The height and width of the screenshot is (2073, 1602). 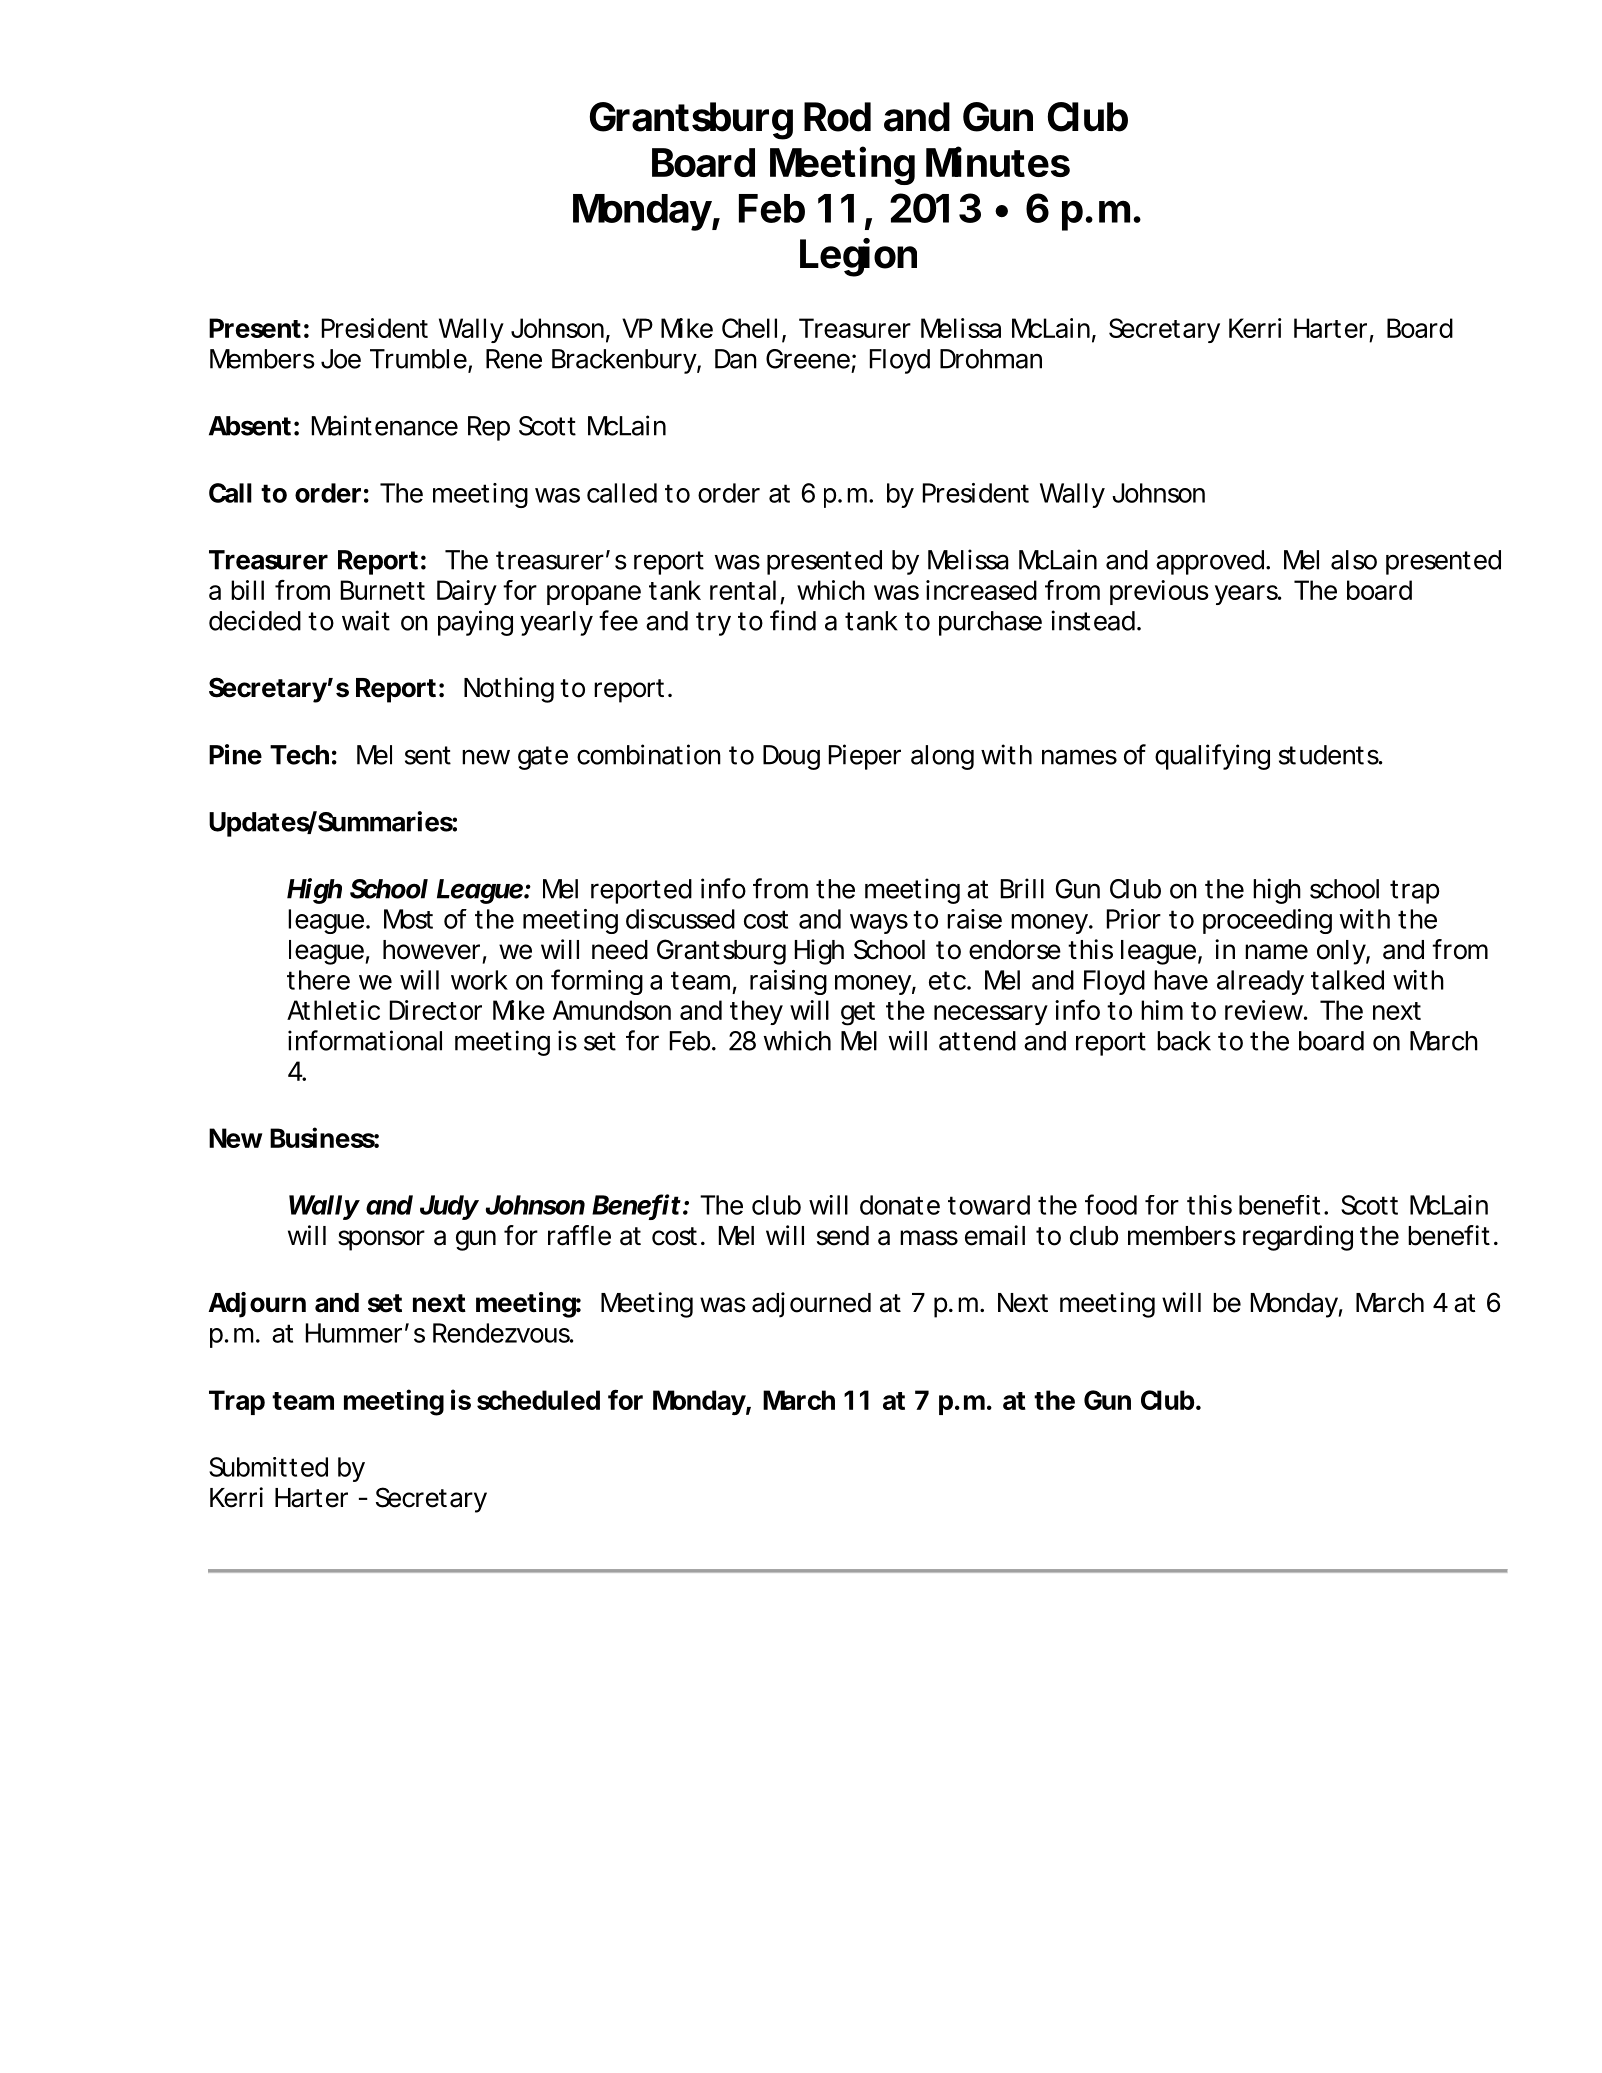 What do you see at coordinates (900, 1205) in the screenshot?
I see `donate` at bounding box center [900, 1205].
